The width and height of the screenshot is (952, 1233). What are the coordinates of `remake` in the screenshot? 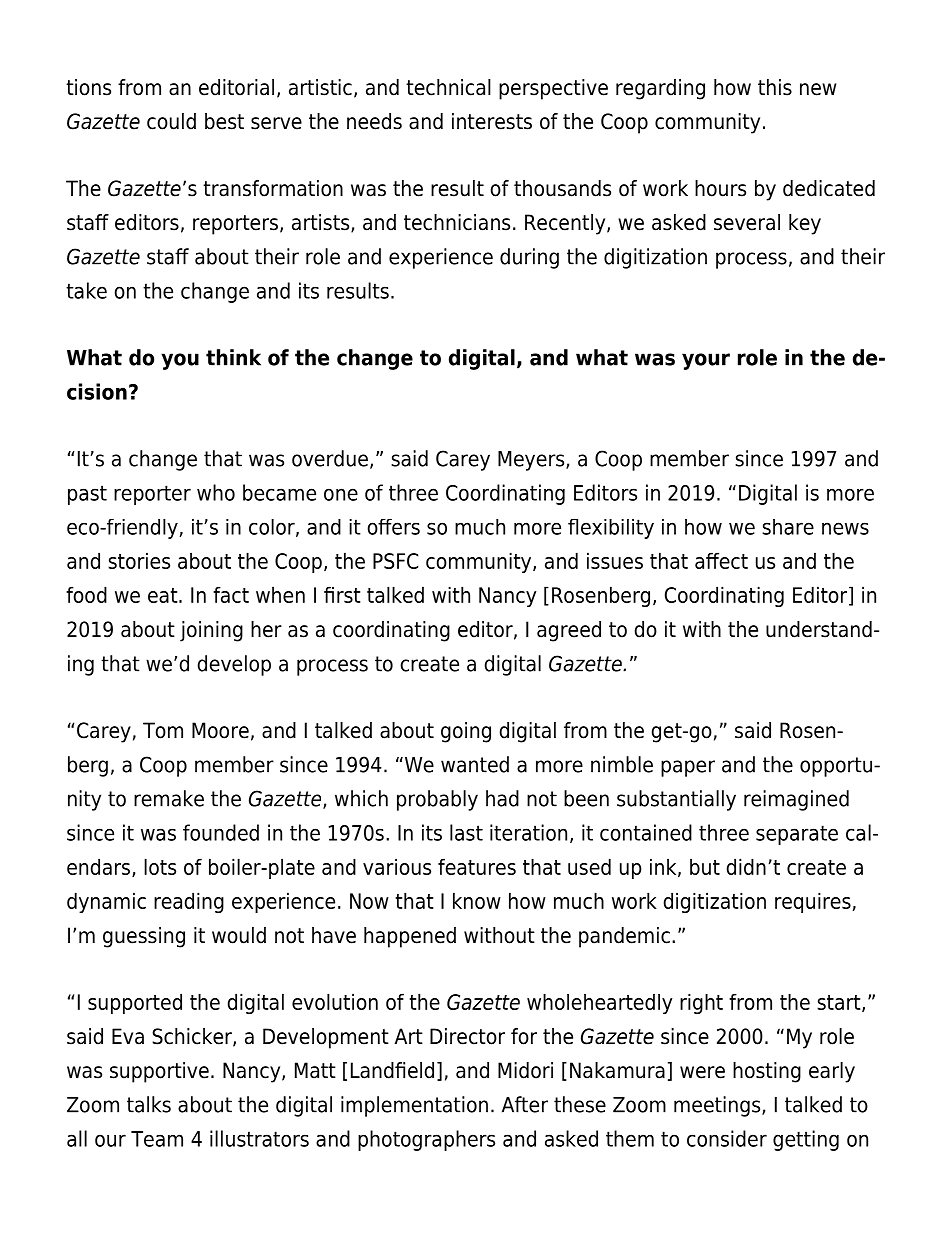 It's located at (169, 798).
